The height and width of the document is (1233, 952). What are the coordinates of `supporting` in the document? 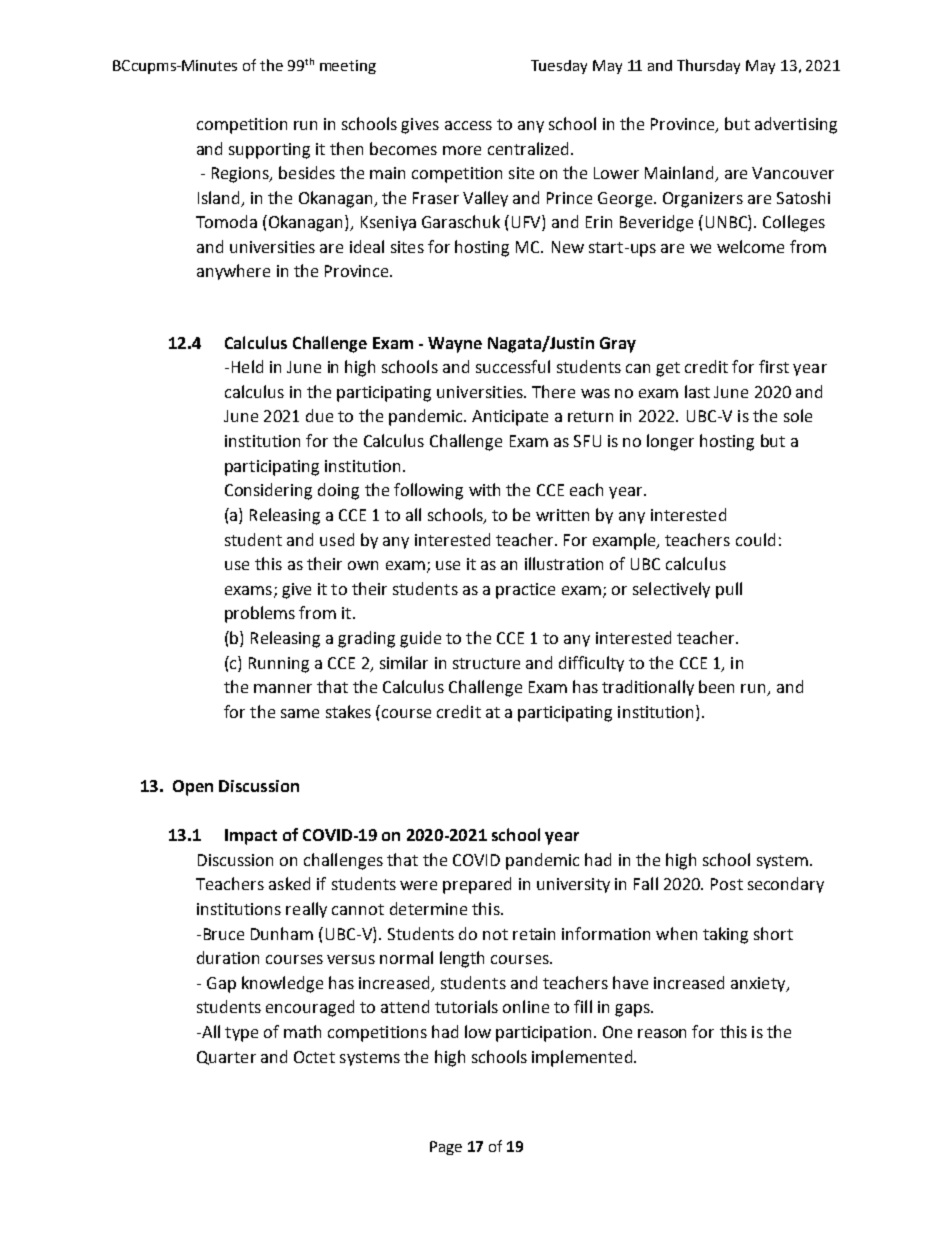 It's located at (269, 151).
